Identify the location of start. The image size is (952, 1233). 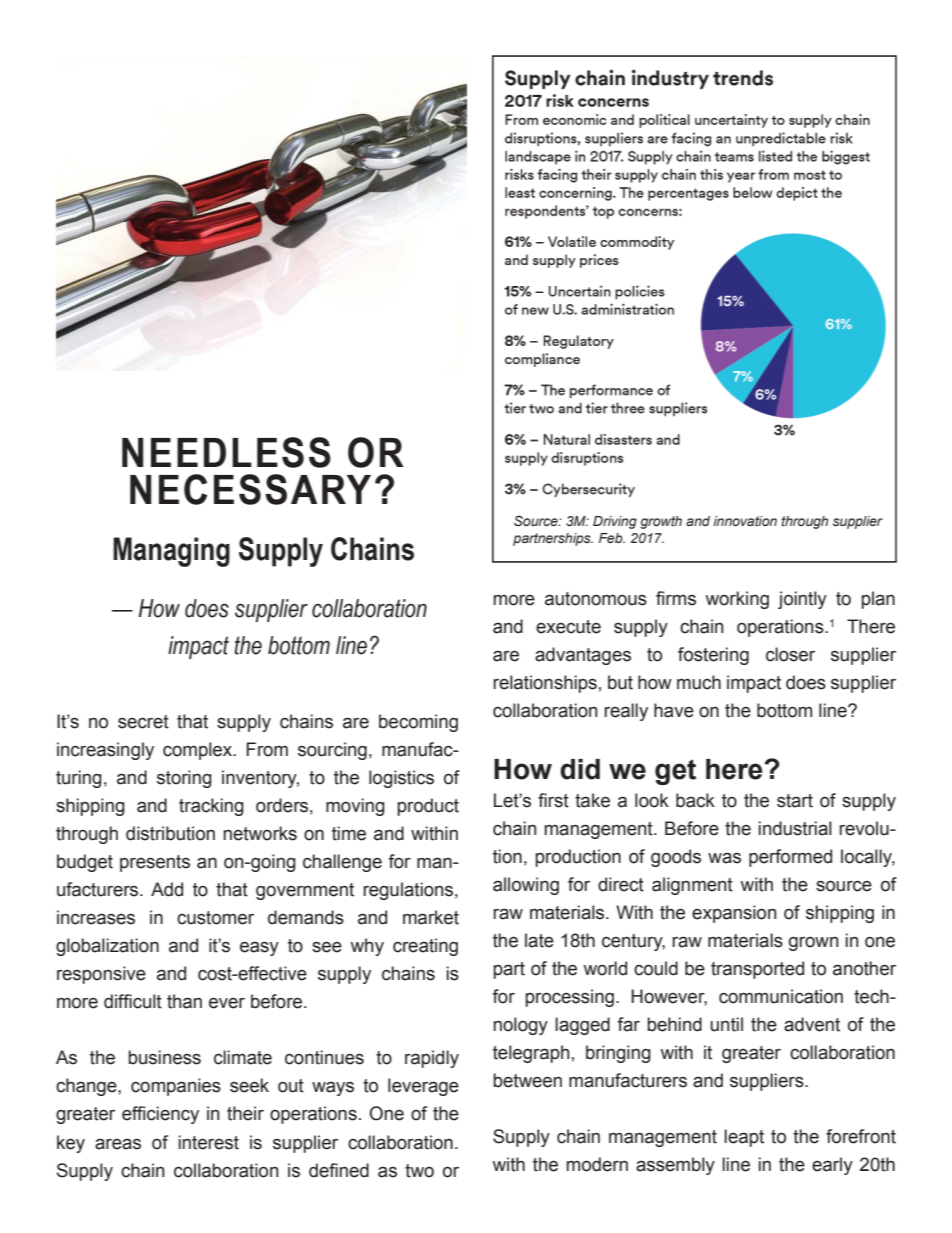
(795, 801).
